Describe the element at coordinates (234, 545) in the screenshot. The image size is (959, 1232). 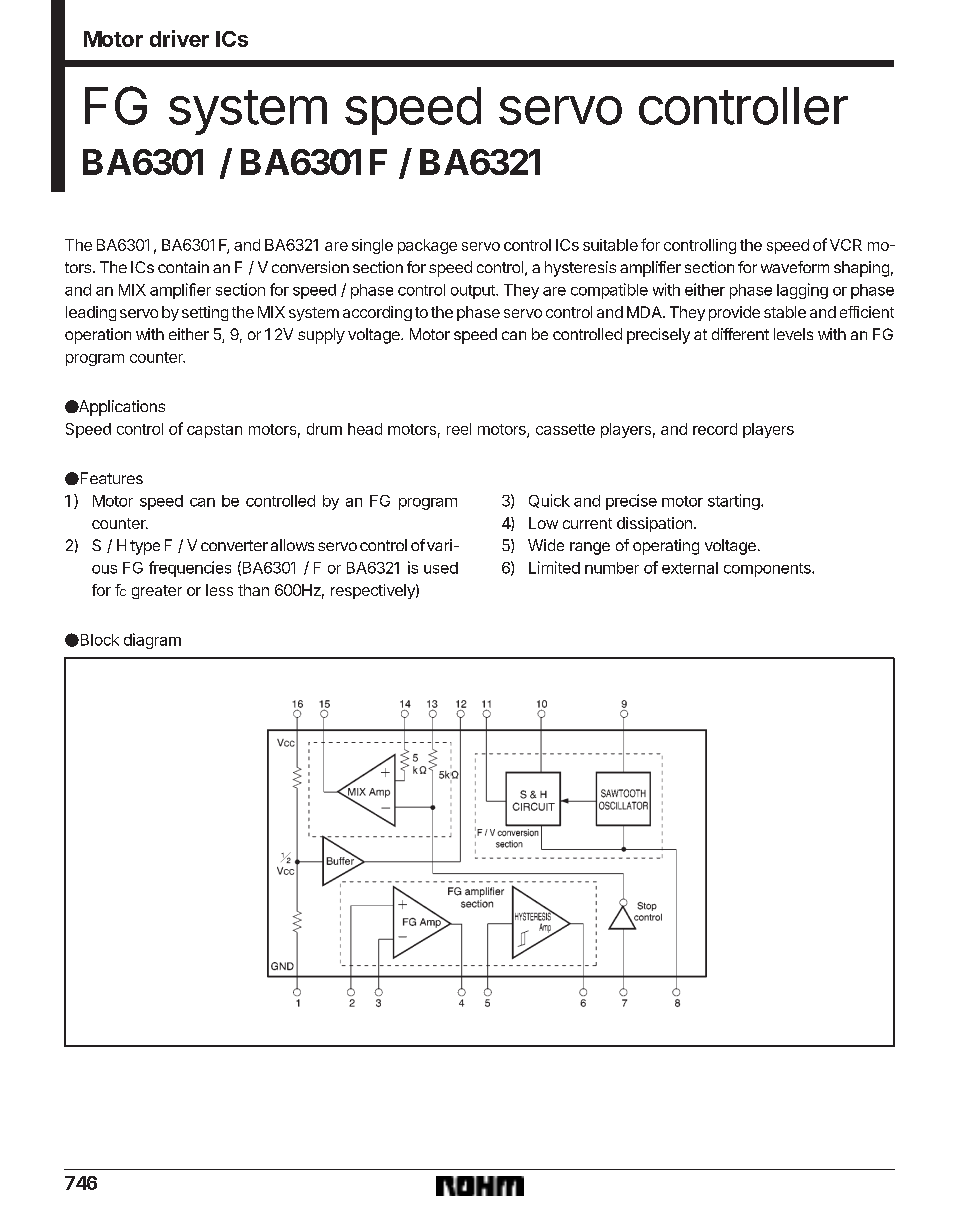
I see `converter` at that location.
